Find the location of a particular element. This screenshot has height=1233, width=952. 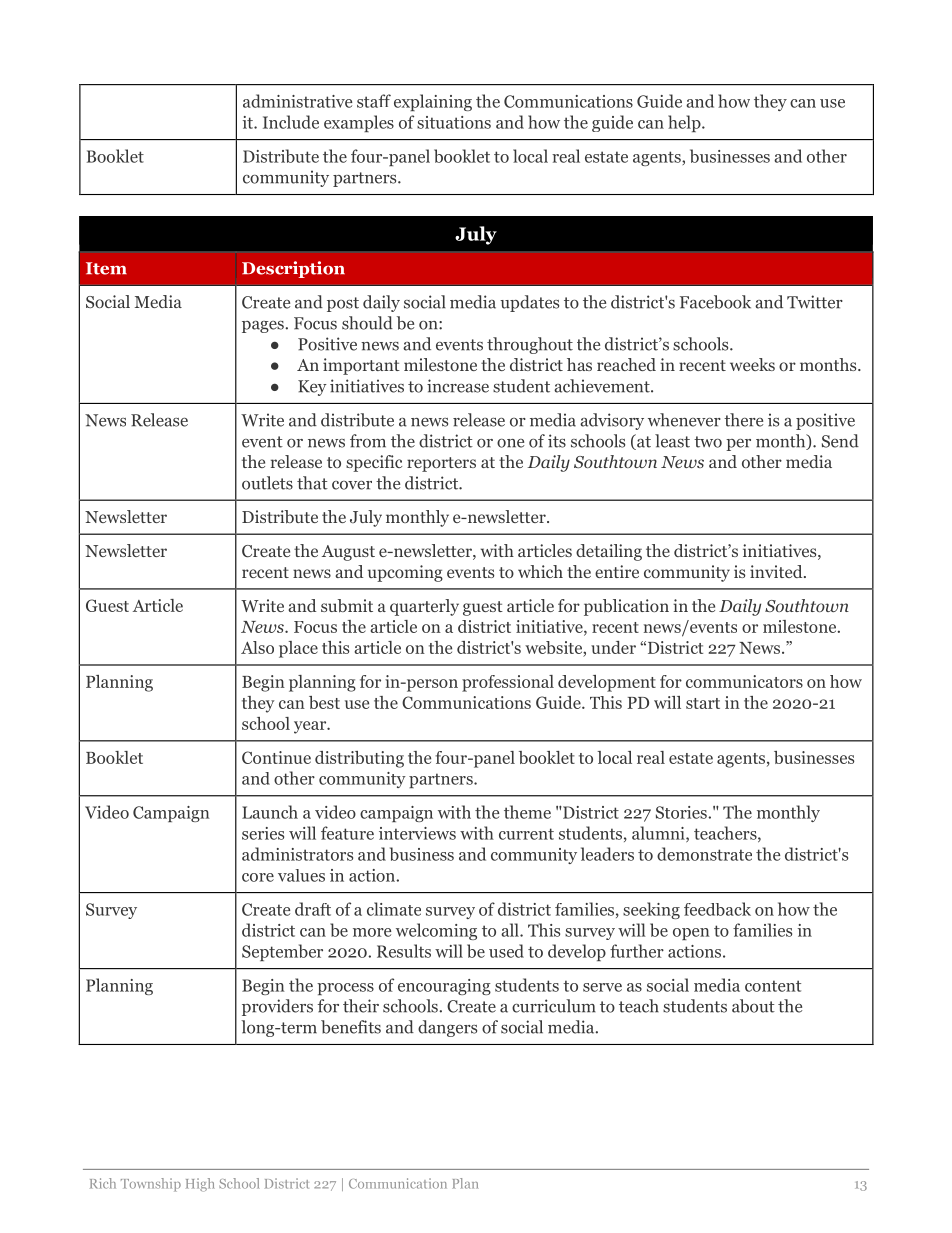

situations is located at coordinates (454, 122).
